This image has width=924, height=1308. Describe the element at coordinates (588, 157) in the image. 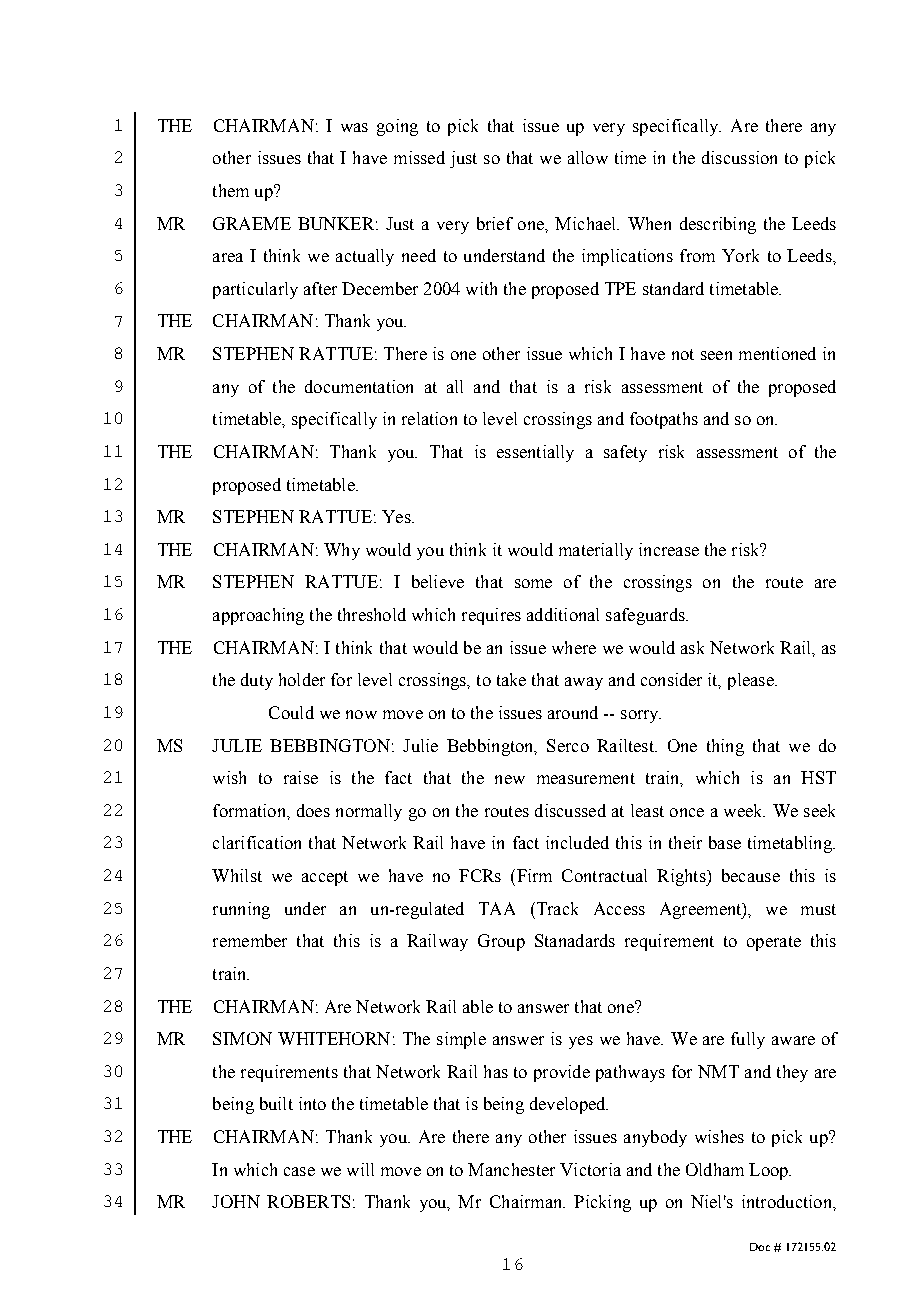

I see `allow` at that location.
